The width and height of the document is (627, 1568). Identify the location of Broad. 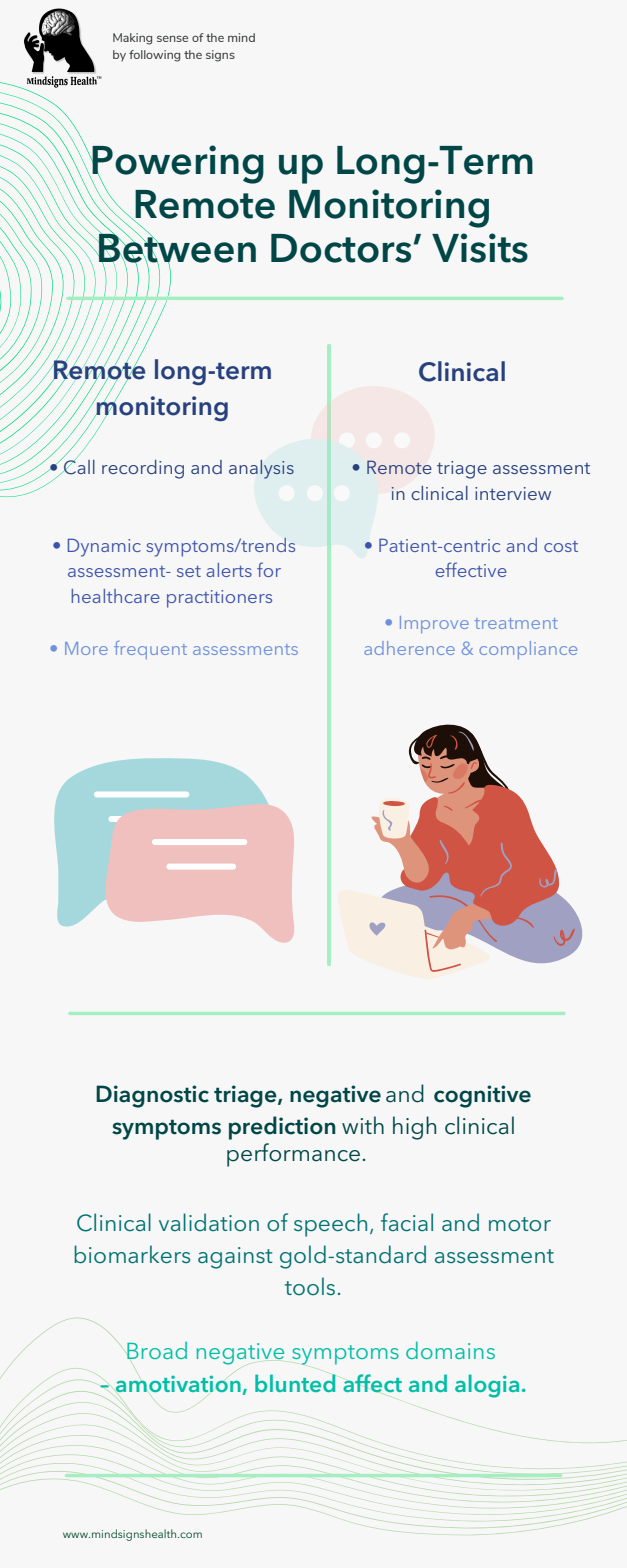
(156, 1351).
